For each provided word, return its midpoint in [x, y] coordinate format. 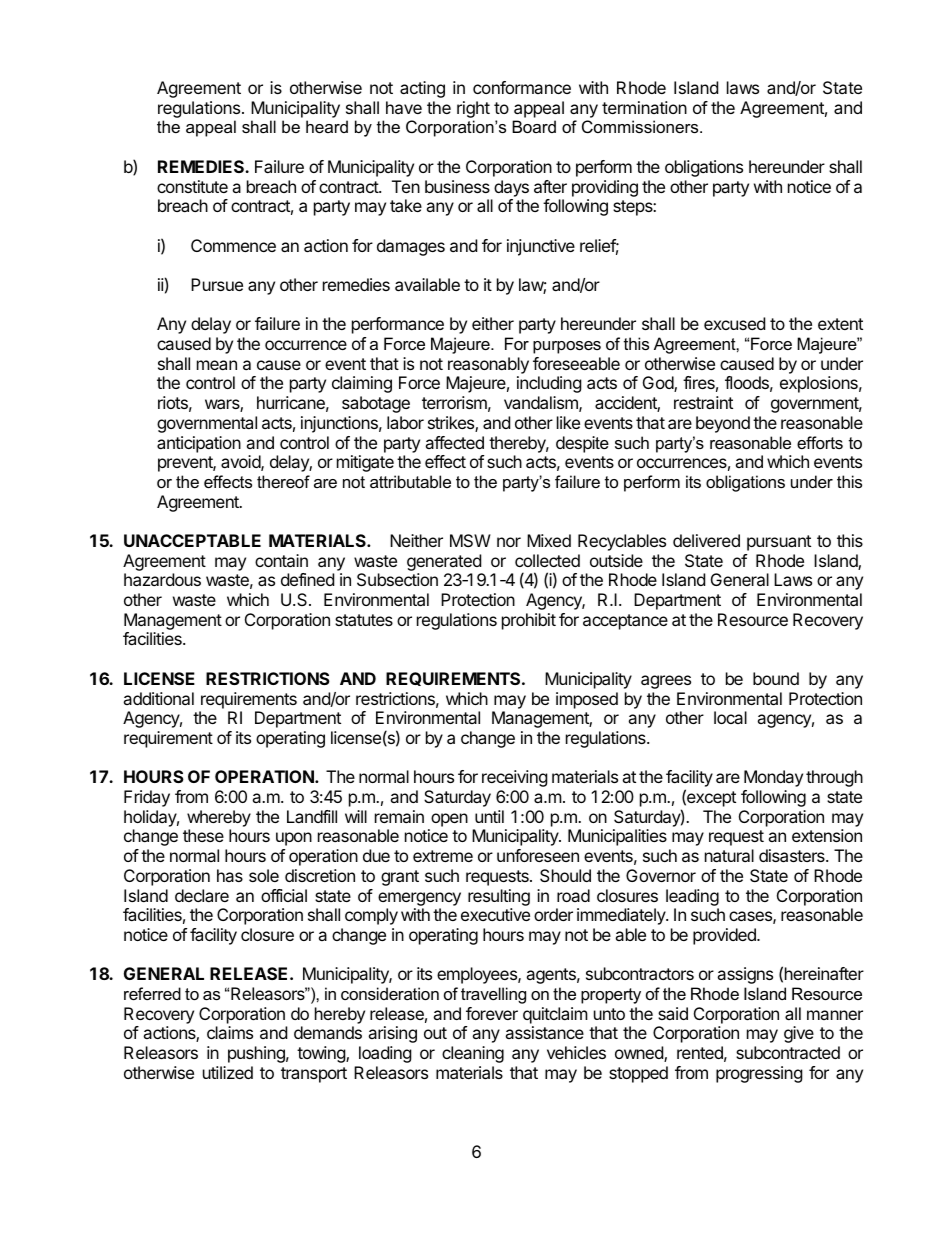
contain [281, 560]
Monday [773, 778]
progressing [759, 1074]
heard [327, 126]
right [473, 109]
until [489, 816]
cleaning [473, 1054]
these [203, 835]
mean [217, 365]
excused [734, 323]
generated [444, 562]
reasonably [488, 365]
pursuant [779, 543]
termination [644, 107]
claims [230, 1032]
